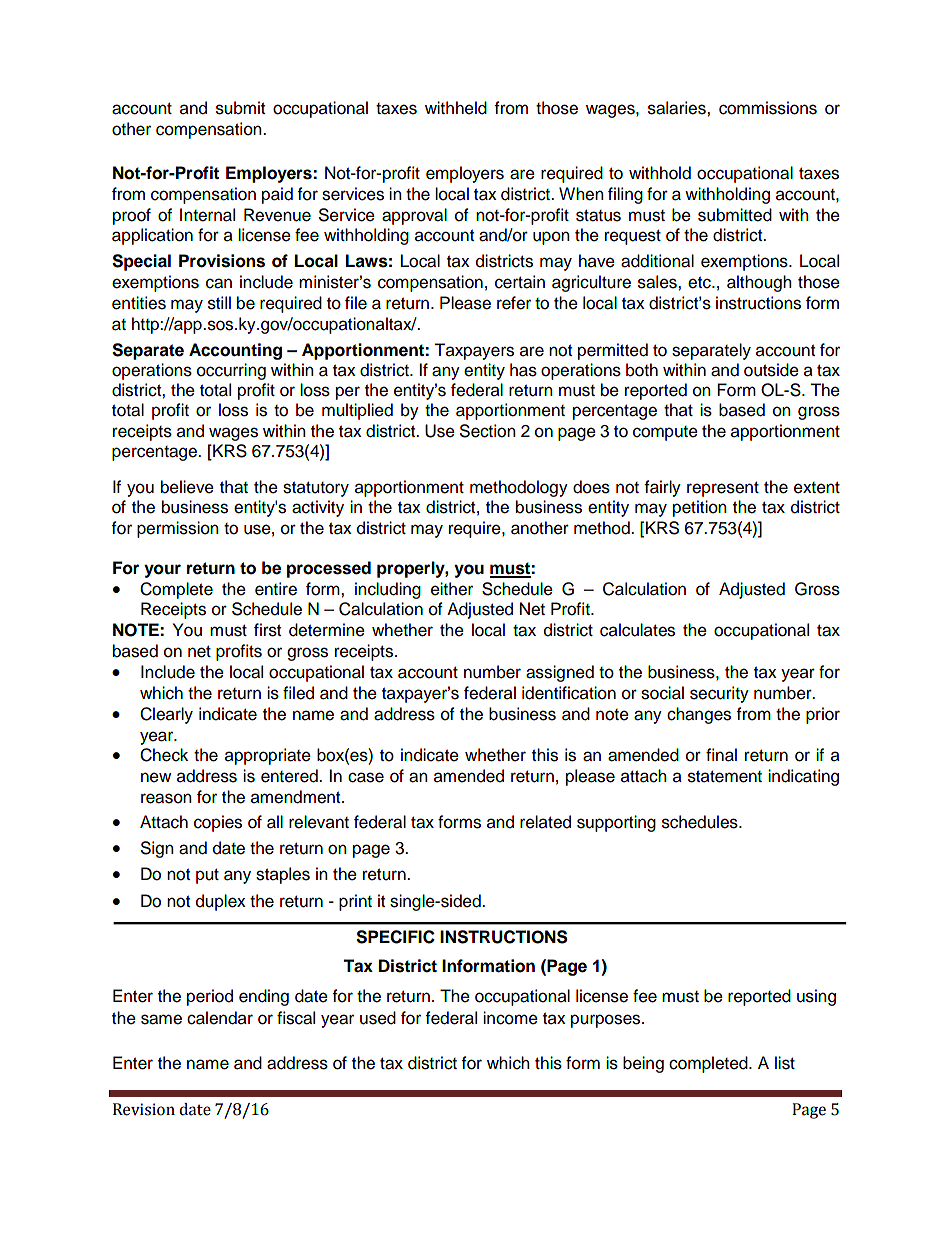  What do you see at coordinates (414, 216) in the screenshot?
I see `approval` at bounding box center [414, 216].
